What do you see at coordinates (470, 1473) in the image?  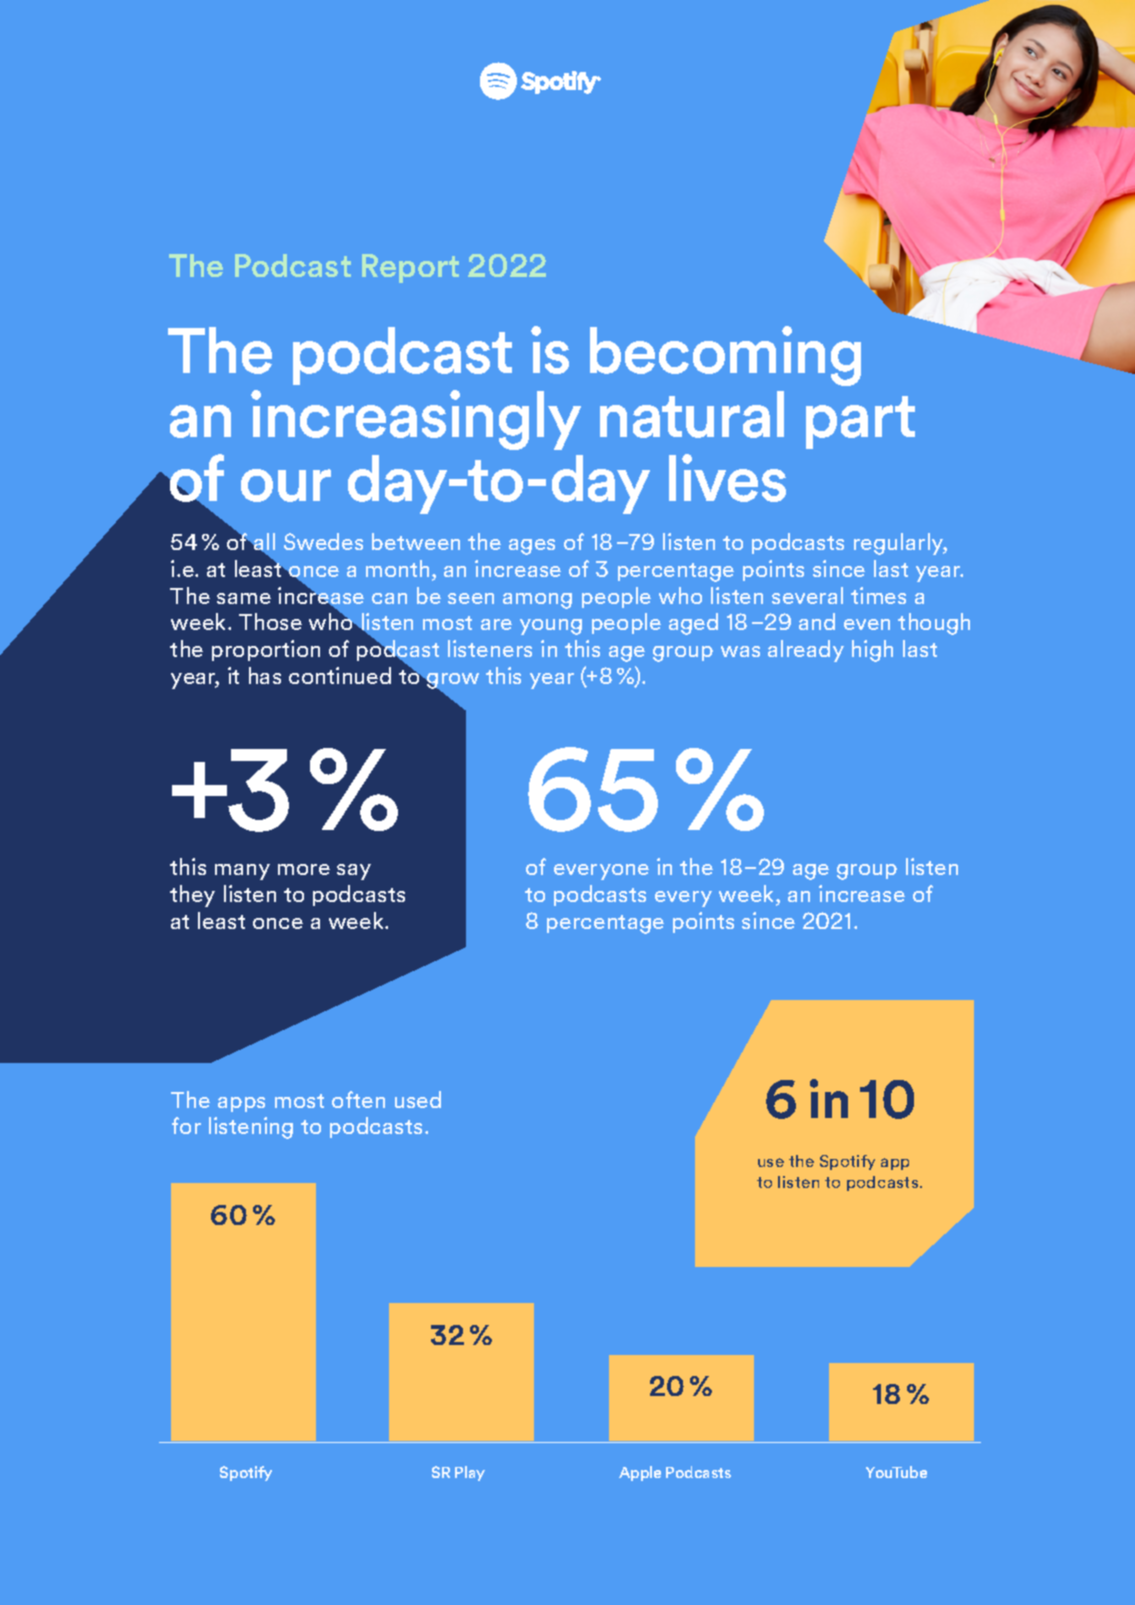 I see `Play` at bounding box center [470, 1473].
